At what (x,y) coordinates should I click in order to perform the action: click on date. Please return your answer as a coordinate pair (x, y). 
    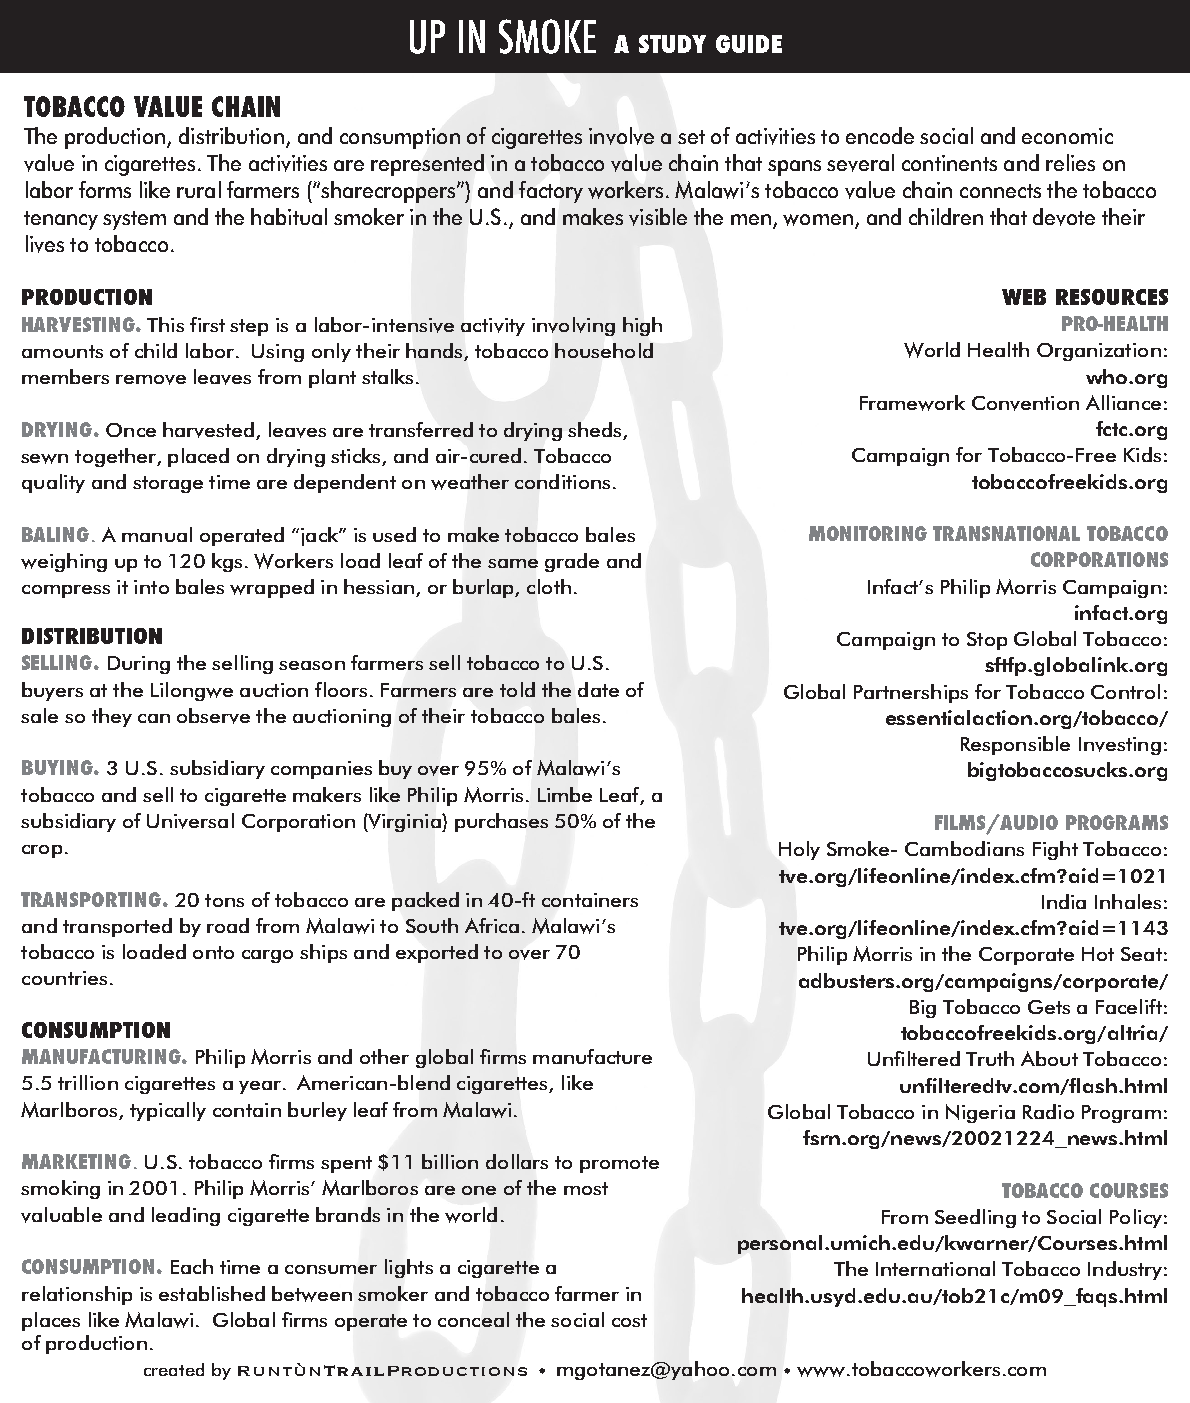
    Looking at the image, I should click on (598, 689).
